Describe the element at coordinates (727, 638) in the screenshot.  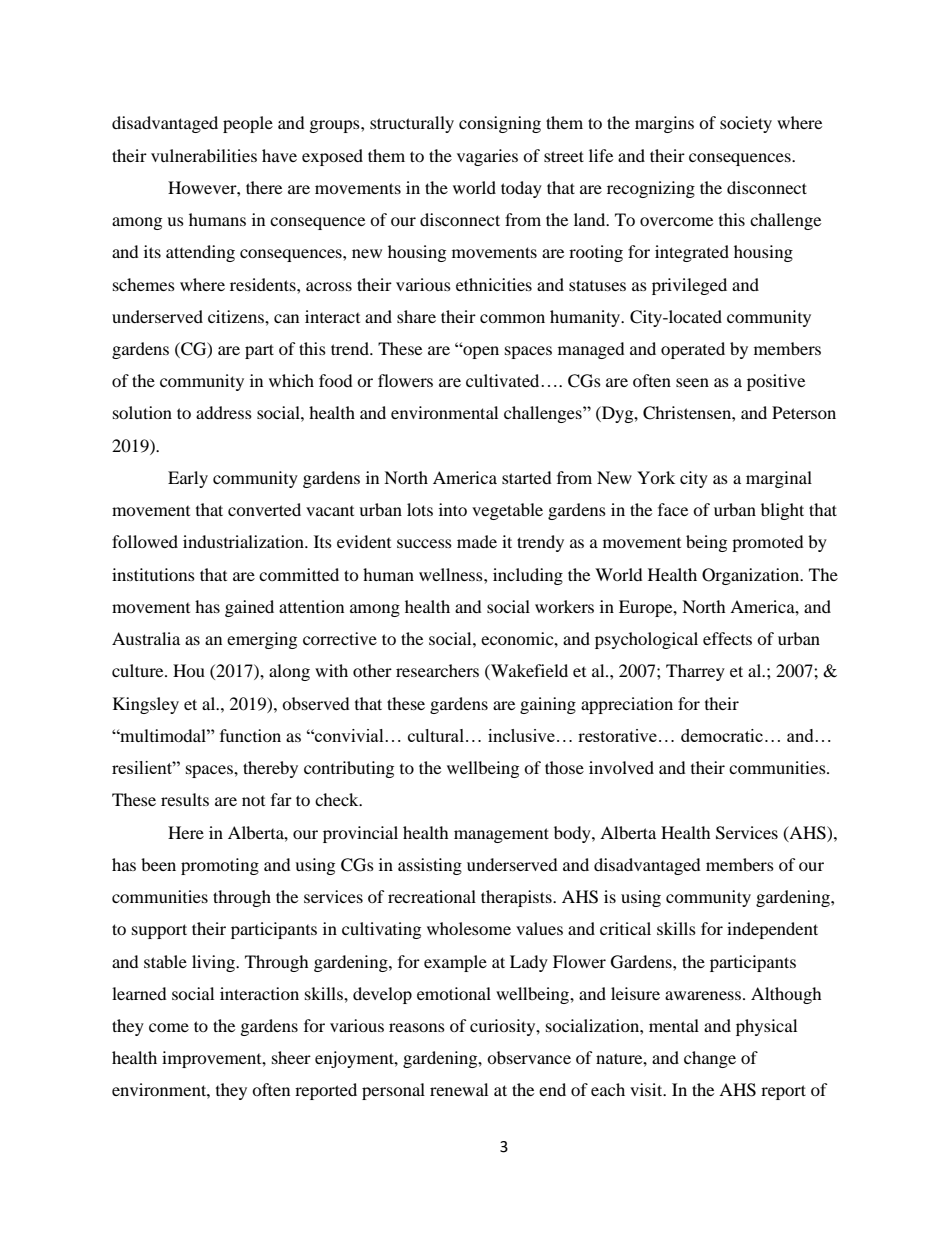
I see `effects` at that location.
